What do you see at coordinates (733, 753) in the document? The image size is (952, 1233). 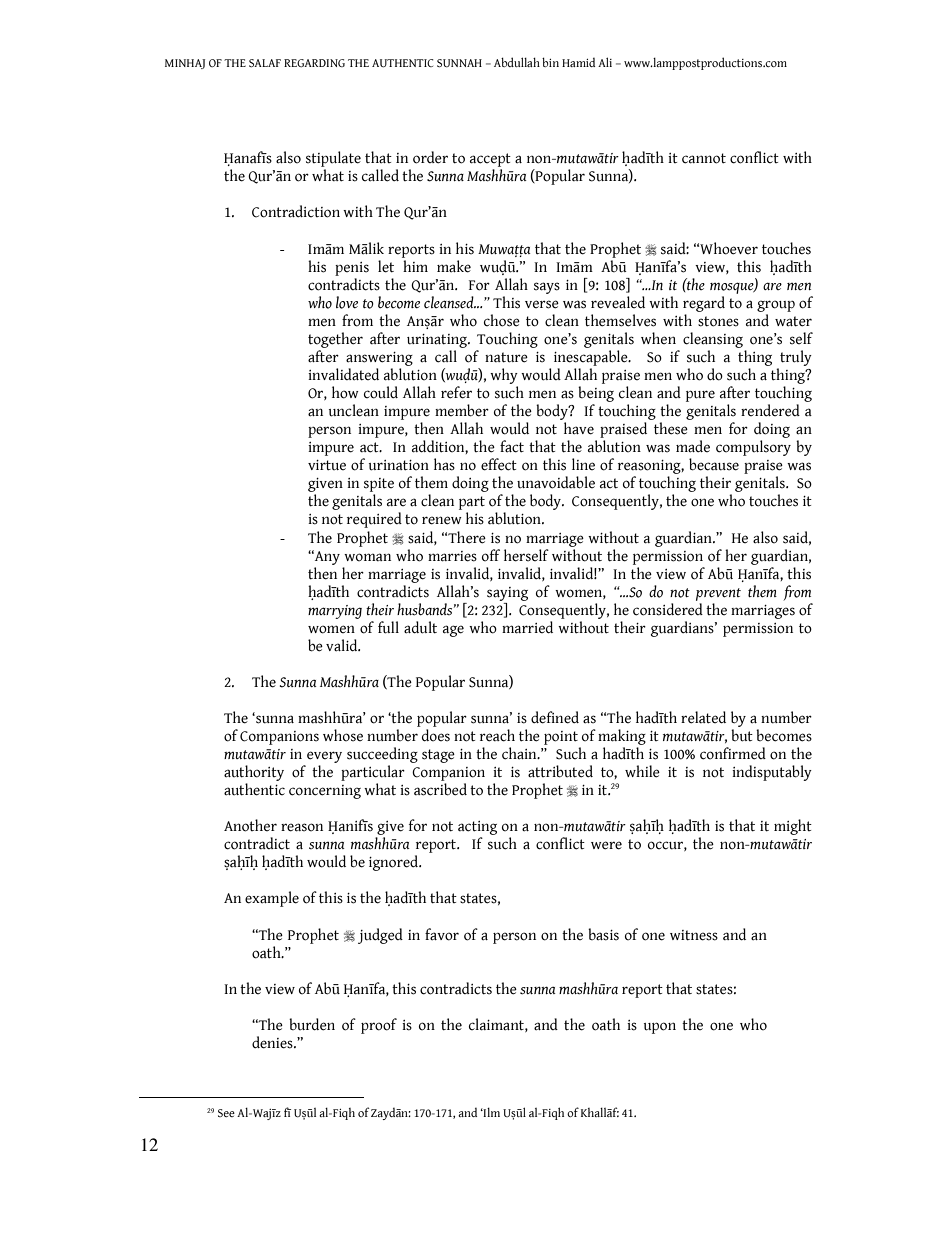 I see `confirmed` at bounding box center [733, 753].
